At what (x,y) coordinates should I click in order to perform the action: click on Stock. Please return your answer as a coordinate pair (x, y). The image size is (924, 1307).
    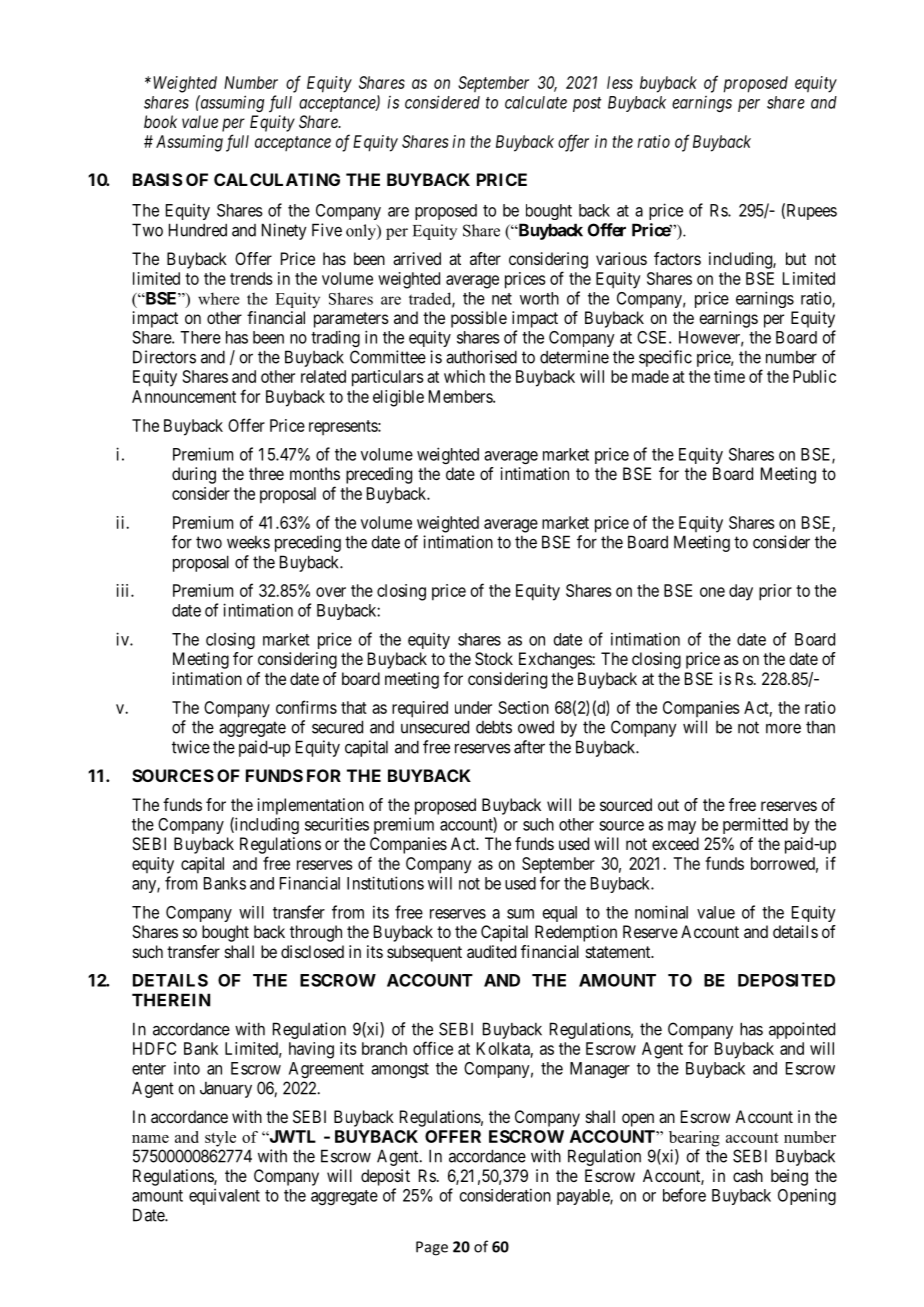
    Looking at the image, I should click on (494, 658).
